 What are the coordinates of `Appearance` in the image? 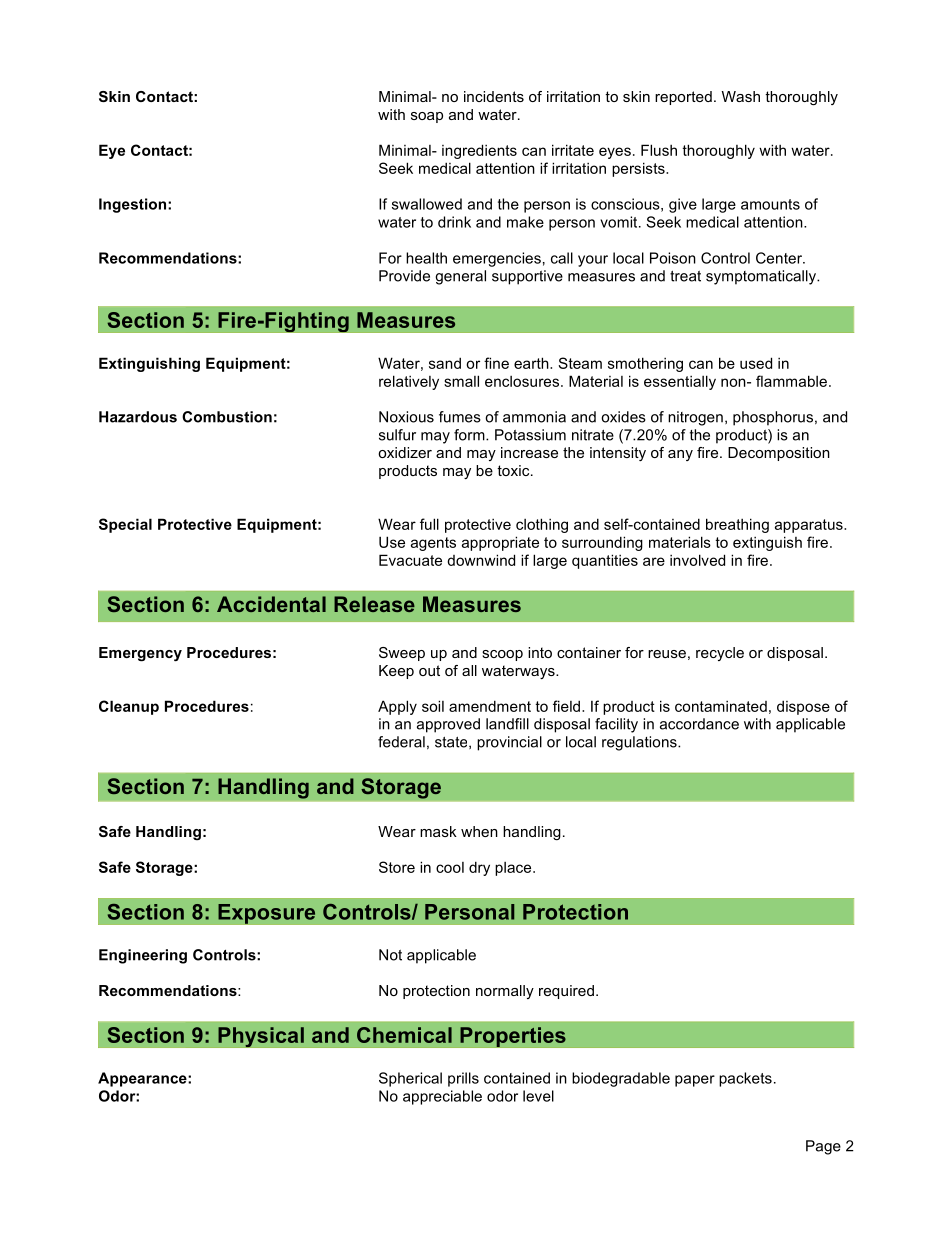 It's located at (143, 1079).
